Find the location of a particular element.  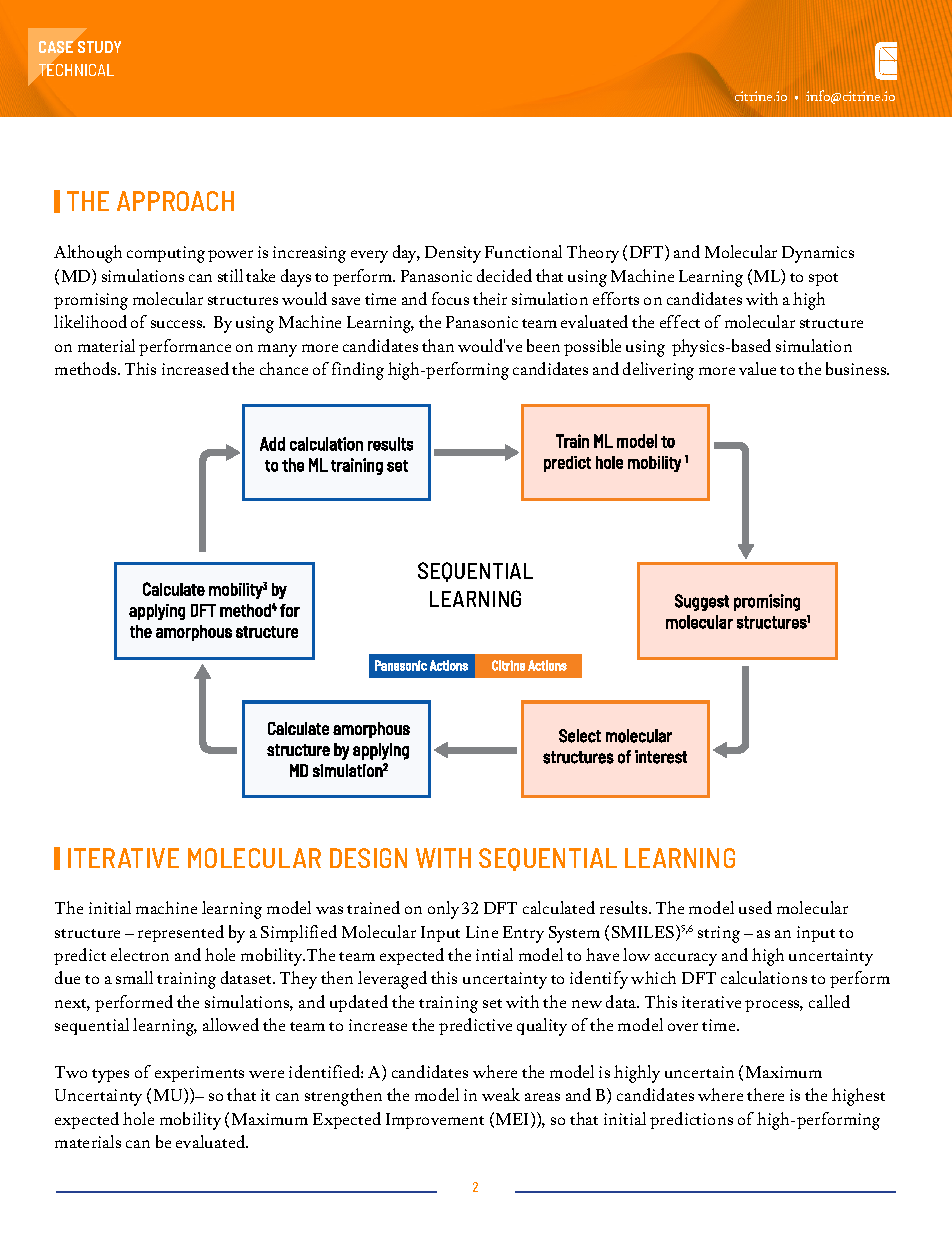

STUDY is located at coordinates (99, 47).
